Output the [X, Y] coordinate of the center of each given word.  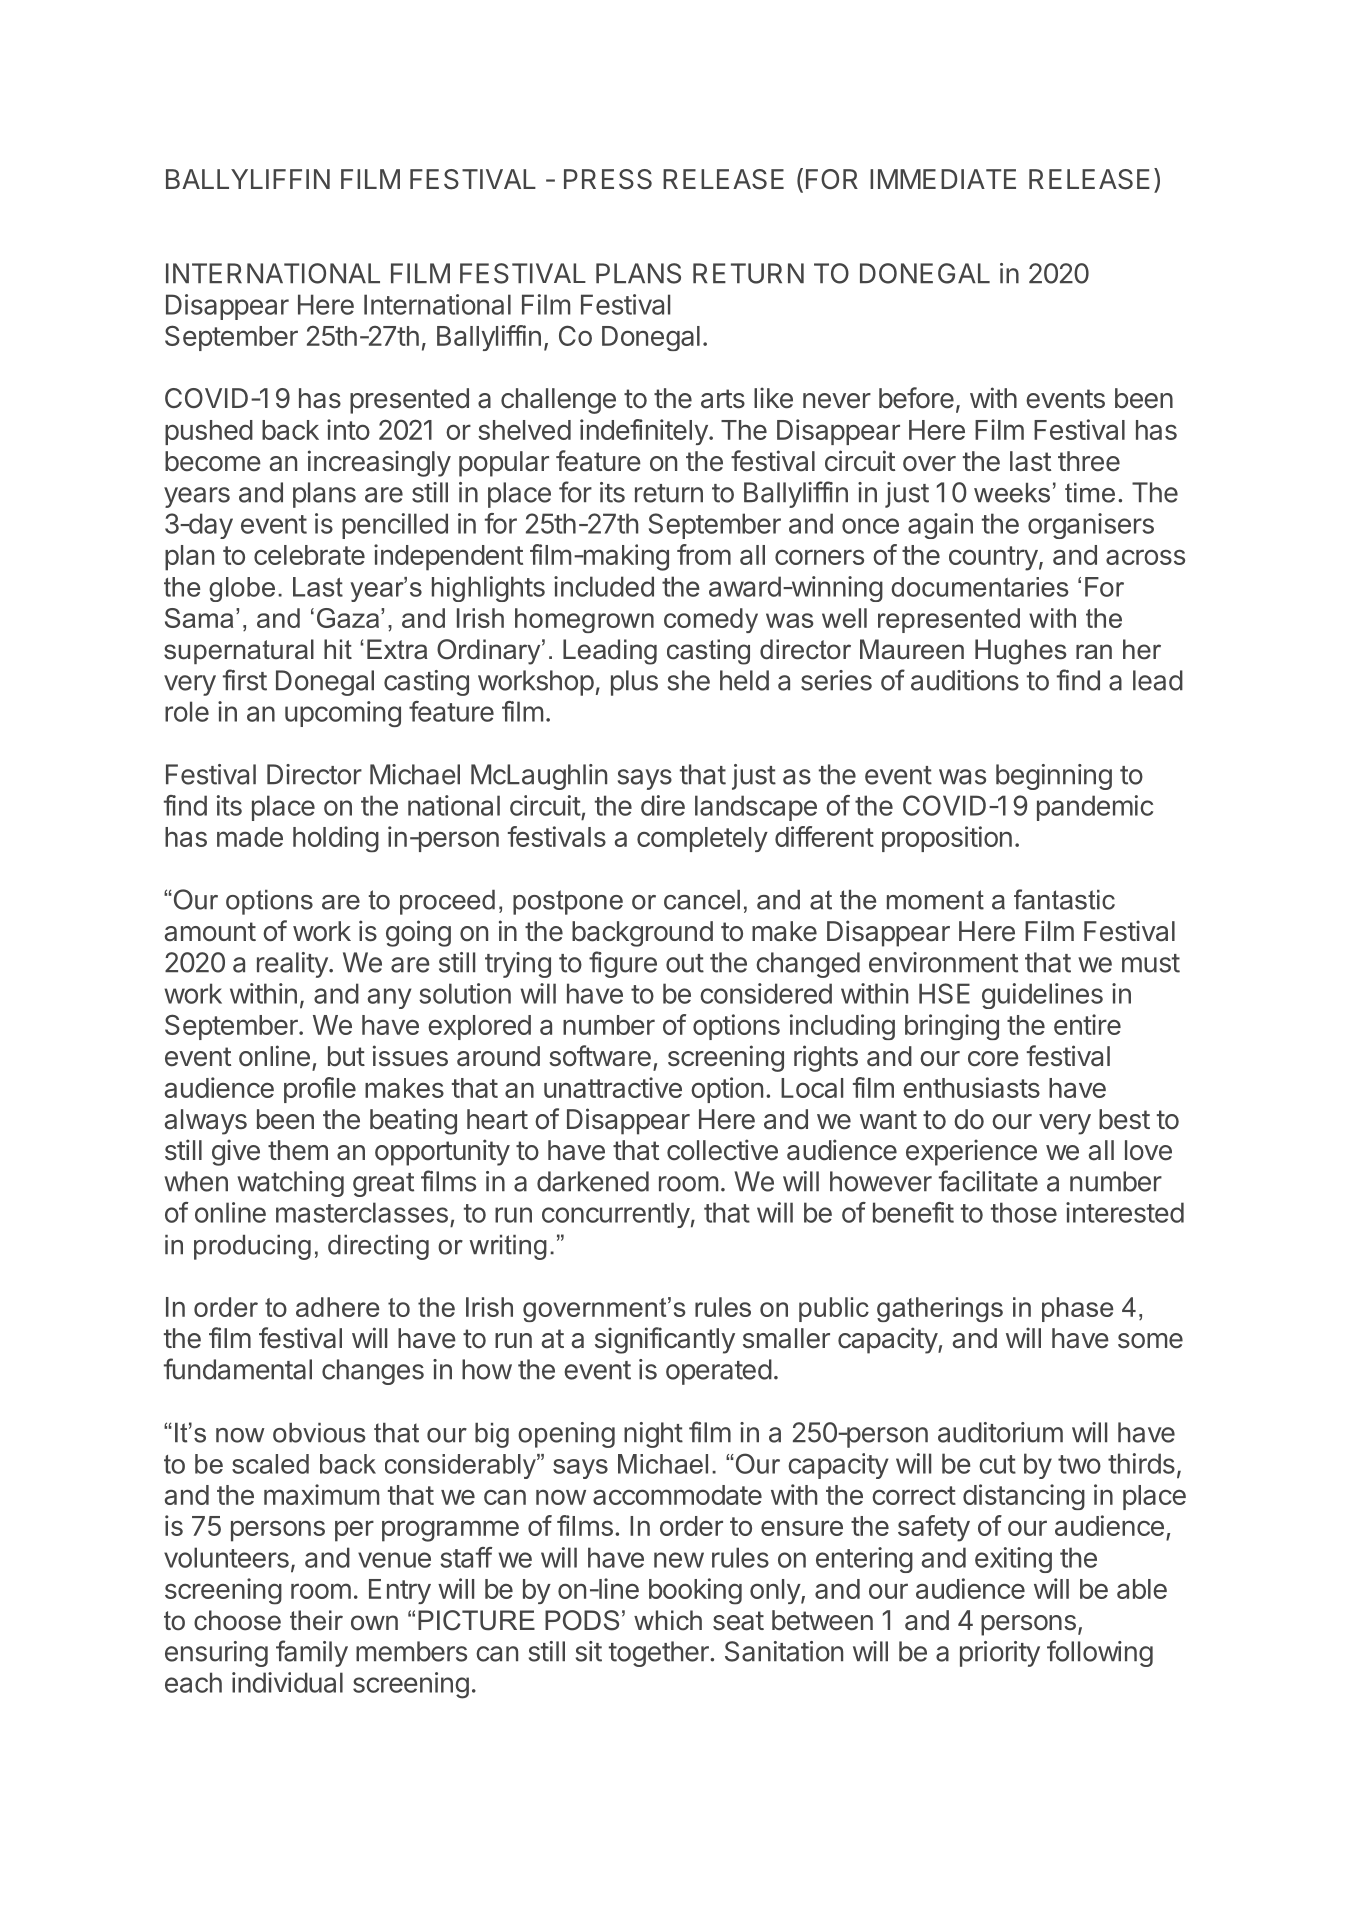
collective [722, 1150]
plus [634, 683]
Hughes [1021, 652]
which [668, 1620]
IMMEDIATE [943, 179]
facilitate [988, 1181]
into [348, 429]
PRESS [608, 179]
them [298, 1150]
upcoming [343, 714]
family [312, 1653]
